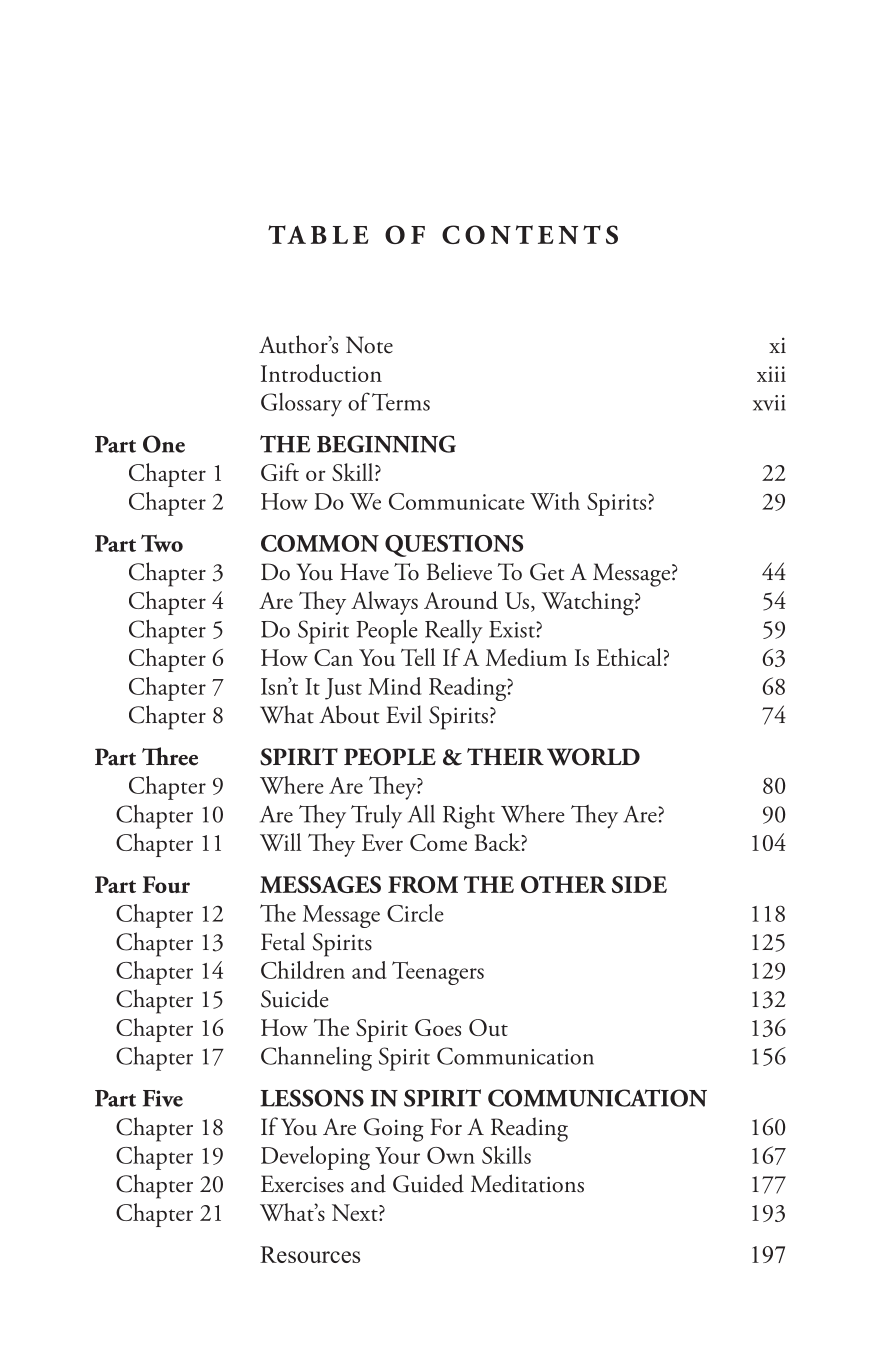  I want to click on Fetal, so click(283, 941).
